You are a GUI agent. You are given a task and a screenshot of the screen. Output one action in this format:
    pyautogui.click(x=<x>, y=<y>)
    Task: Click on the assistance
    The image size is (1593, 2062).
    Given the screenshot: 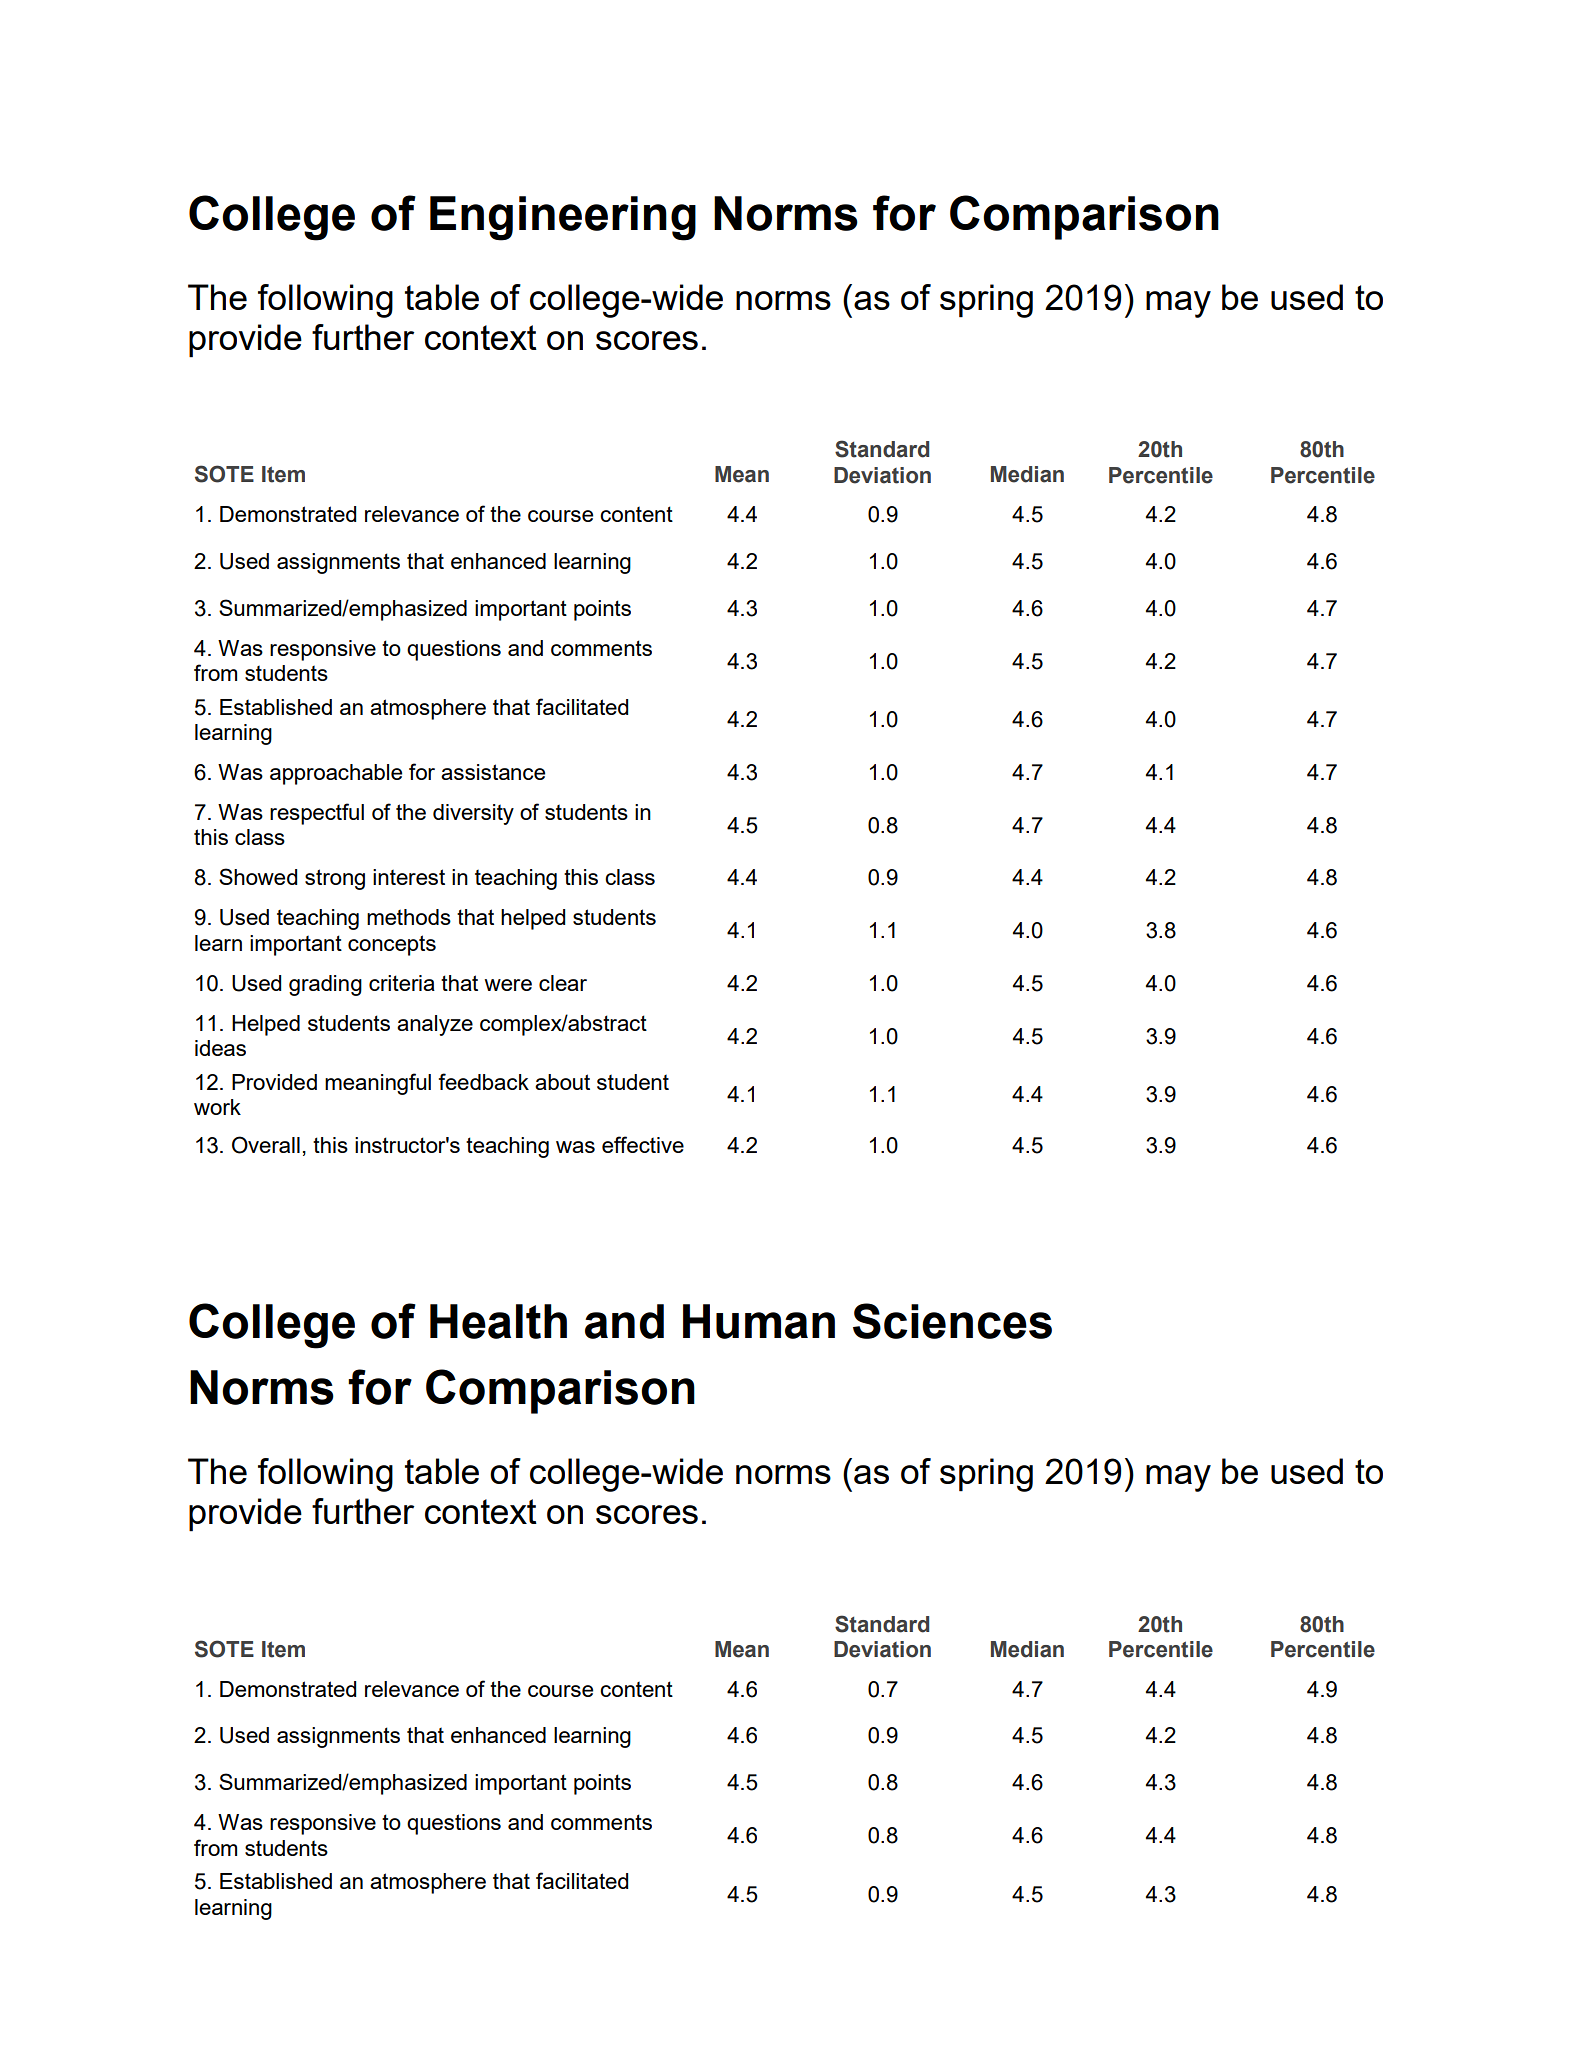 What is the action you would take?
    pyautogui.click(x=493, y=772)
